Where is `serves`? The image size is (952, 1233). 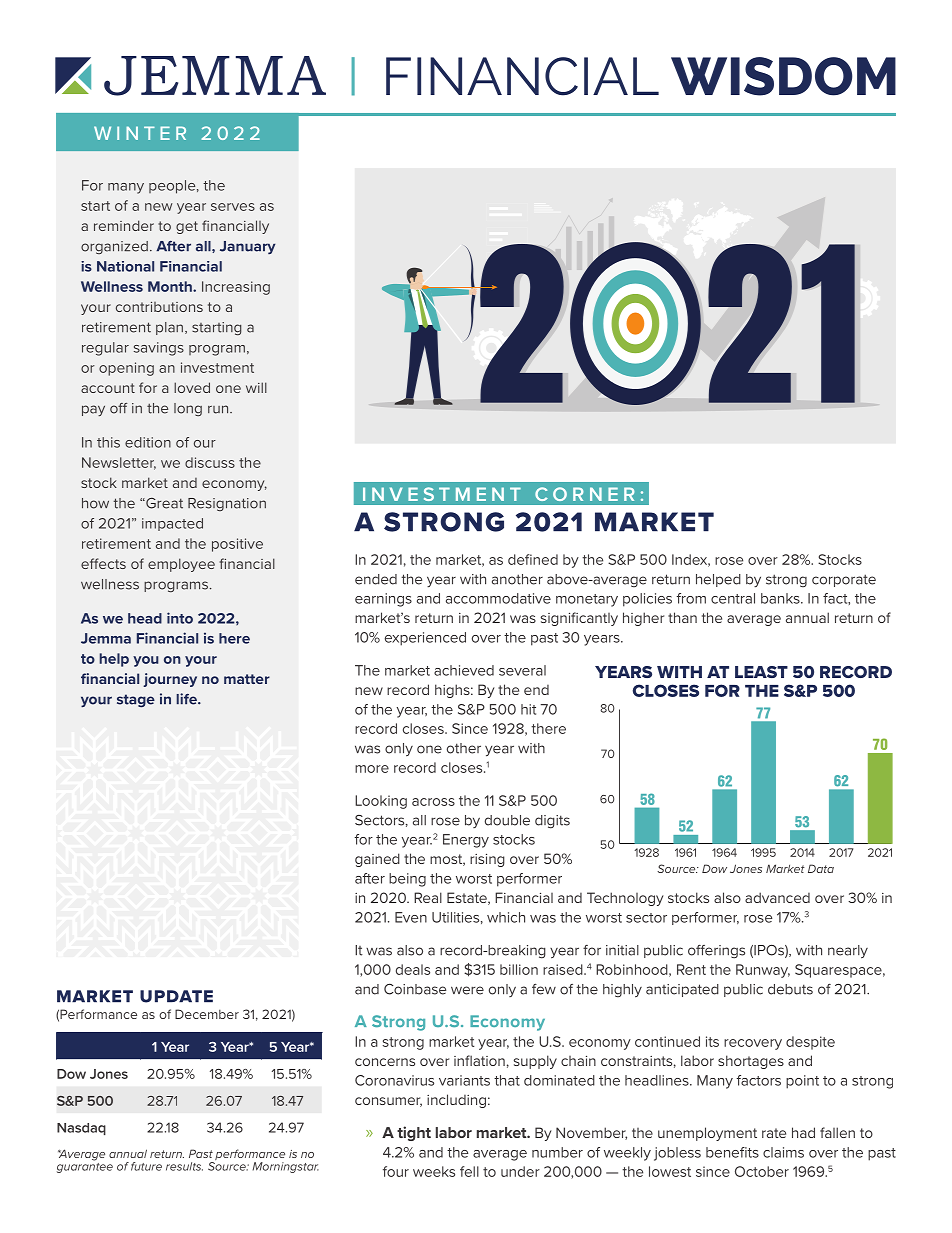 serves is located at coordinates (233, 207).
